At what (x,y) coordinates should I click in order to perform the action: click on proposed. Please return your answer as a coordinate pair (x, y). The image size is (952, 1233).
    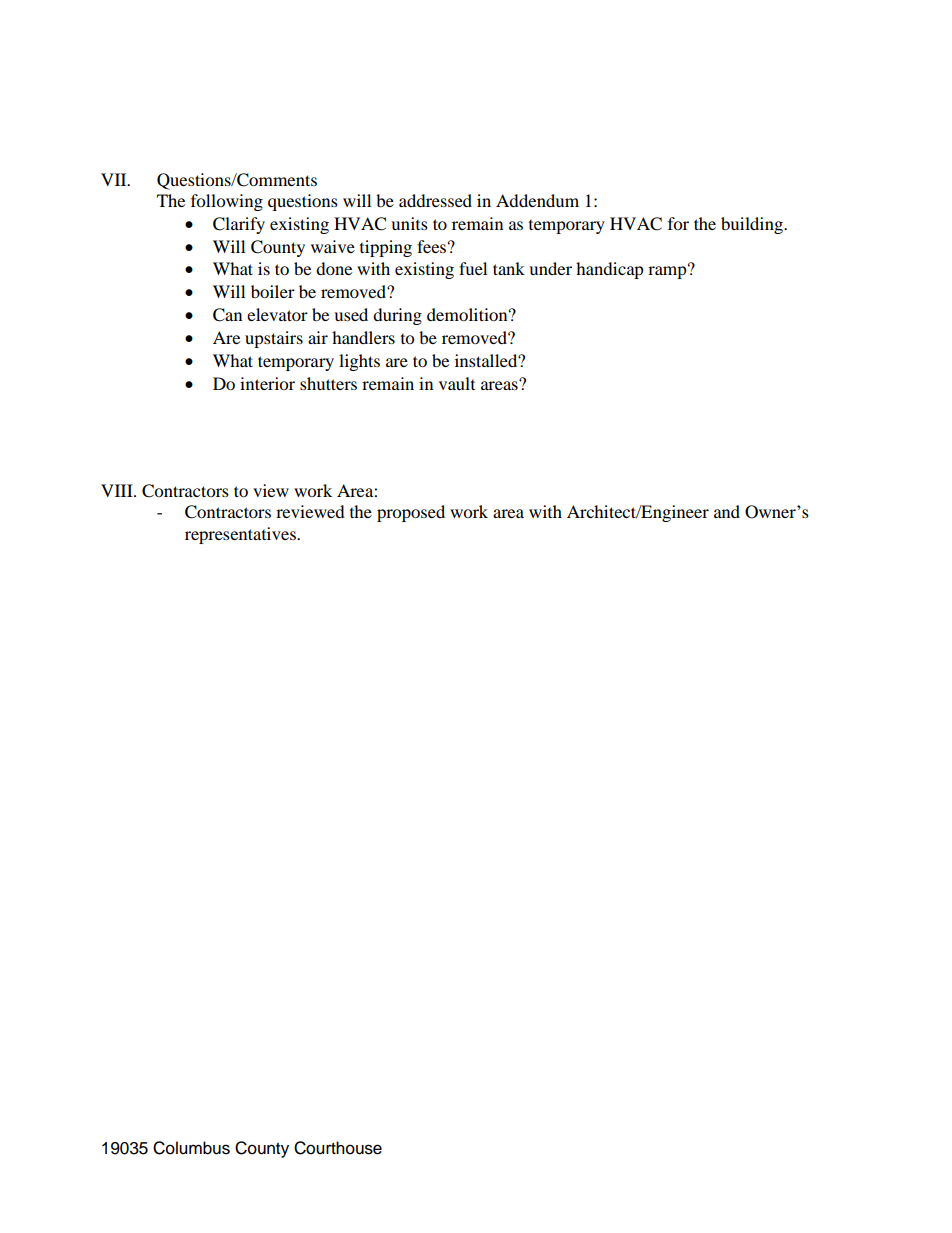
    Looking at the image, I should click on (411, 513).
